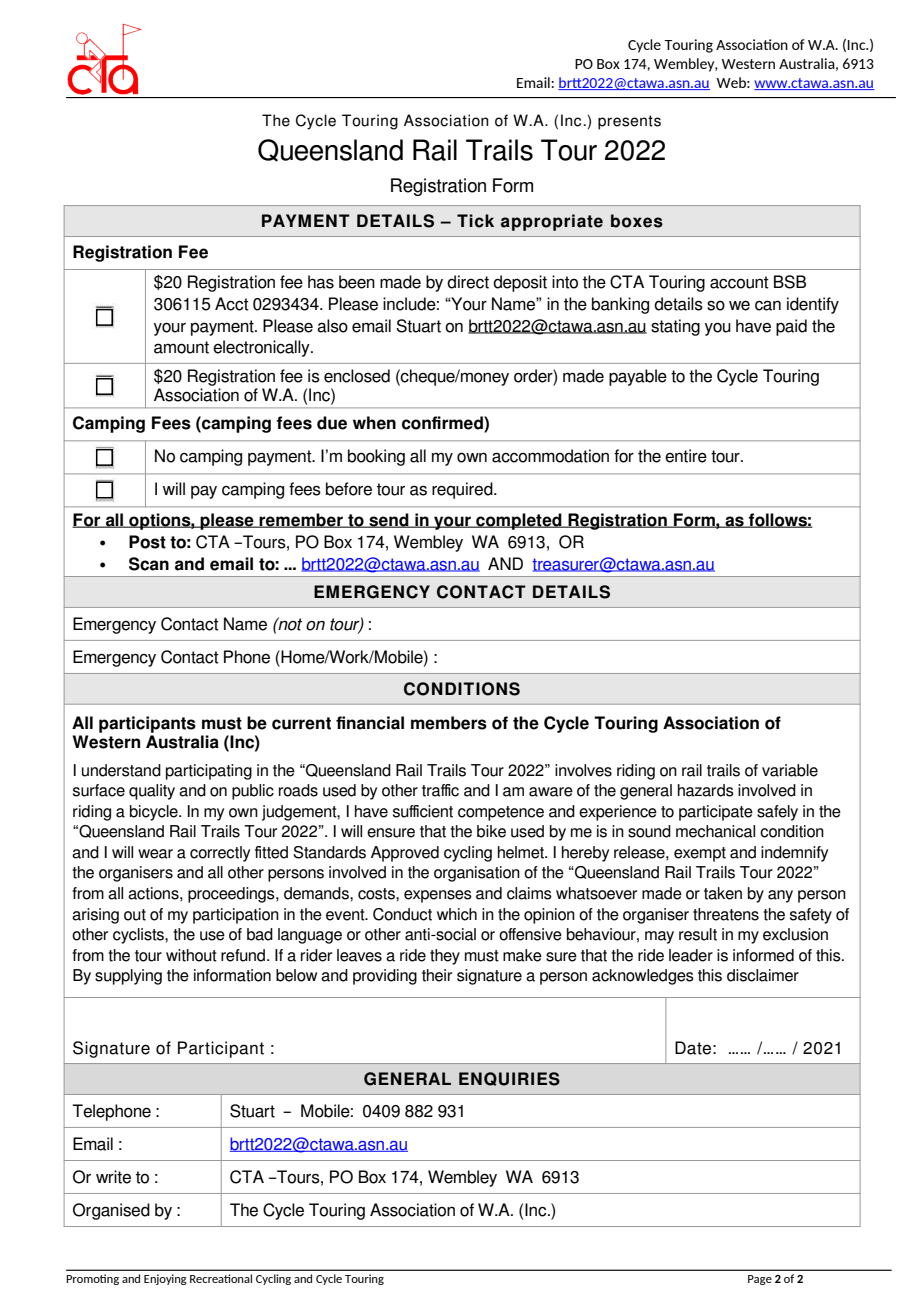 The height and width of the screenshot is (1308, 924). I want to click on participate, so click(716, 813).
